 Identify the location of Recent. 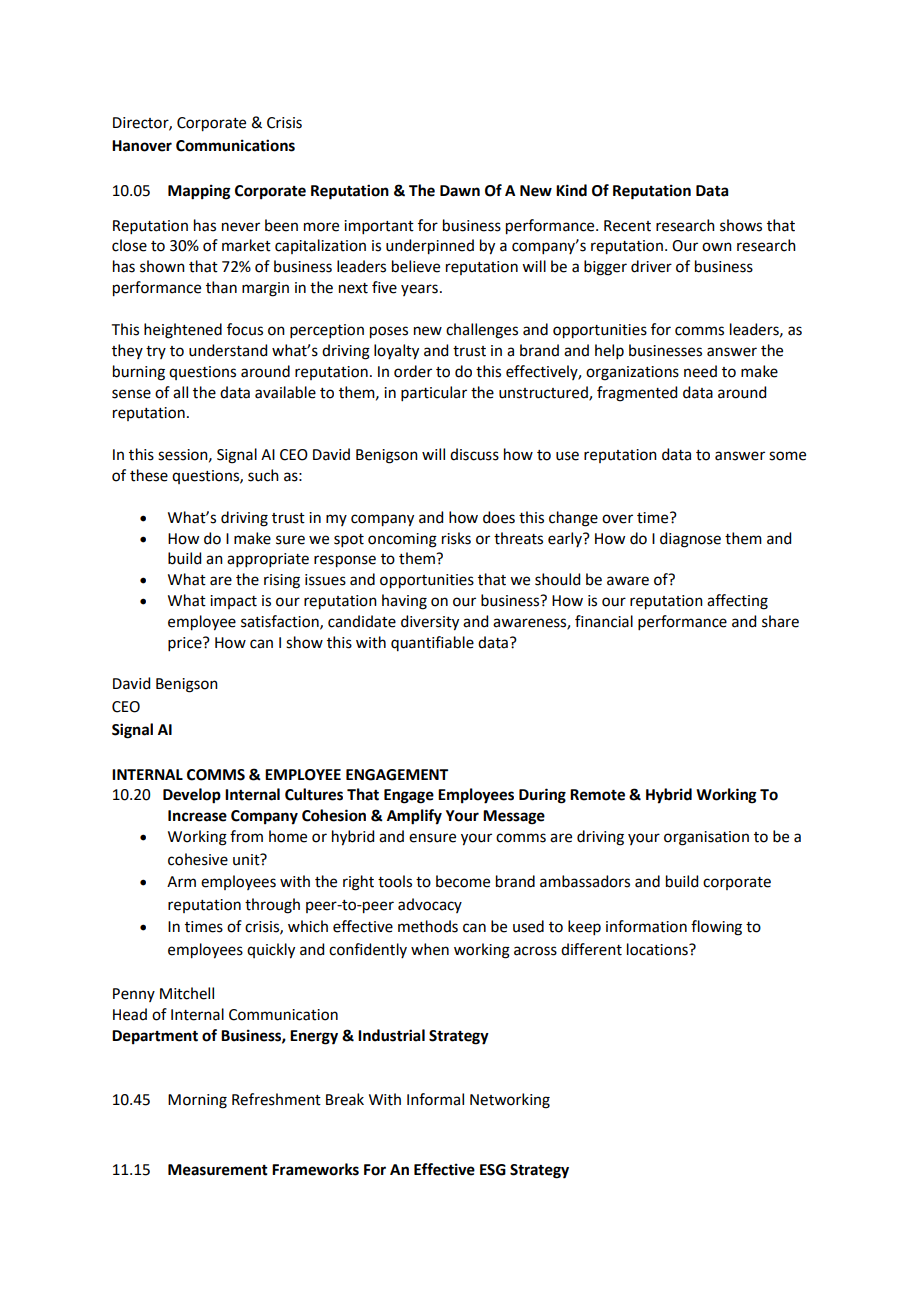
(627, 226).
